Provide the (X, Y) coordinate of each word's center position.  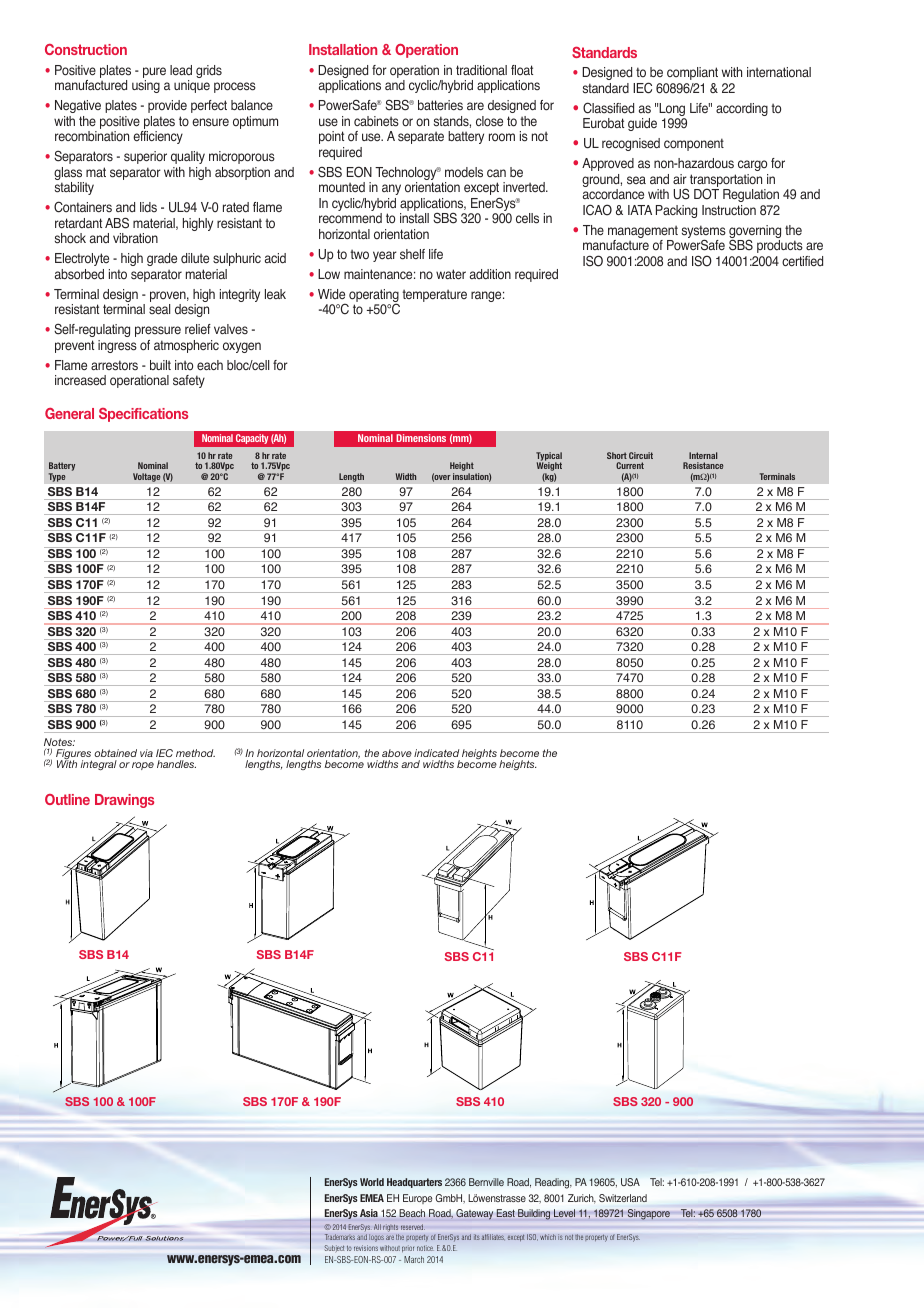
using (146, 86)
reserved (413, 1227)
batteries (440, 105)
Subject (334, 1248)
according (742, 109)
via (146, 753)
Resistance (703, 465)
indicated (436, 753)
